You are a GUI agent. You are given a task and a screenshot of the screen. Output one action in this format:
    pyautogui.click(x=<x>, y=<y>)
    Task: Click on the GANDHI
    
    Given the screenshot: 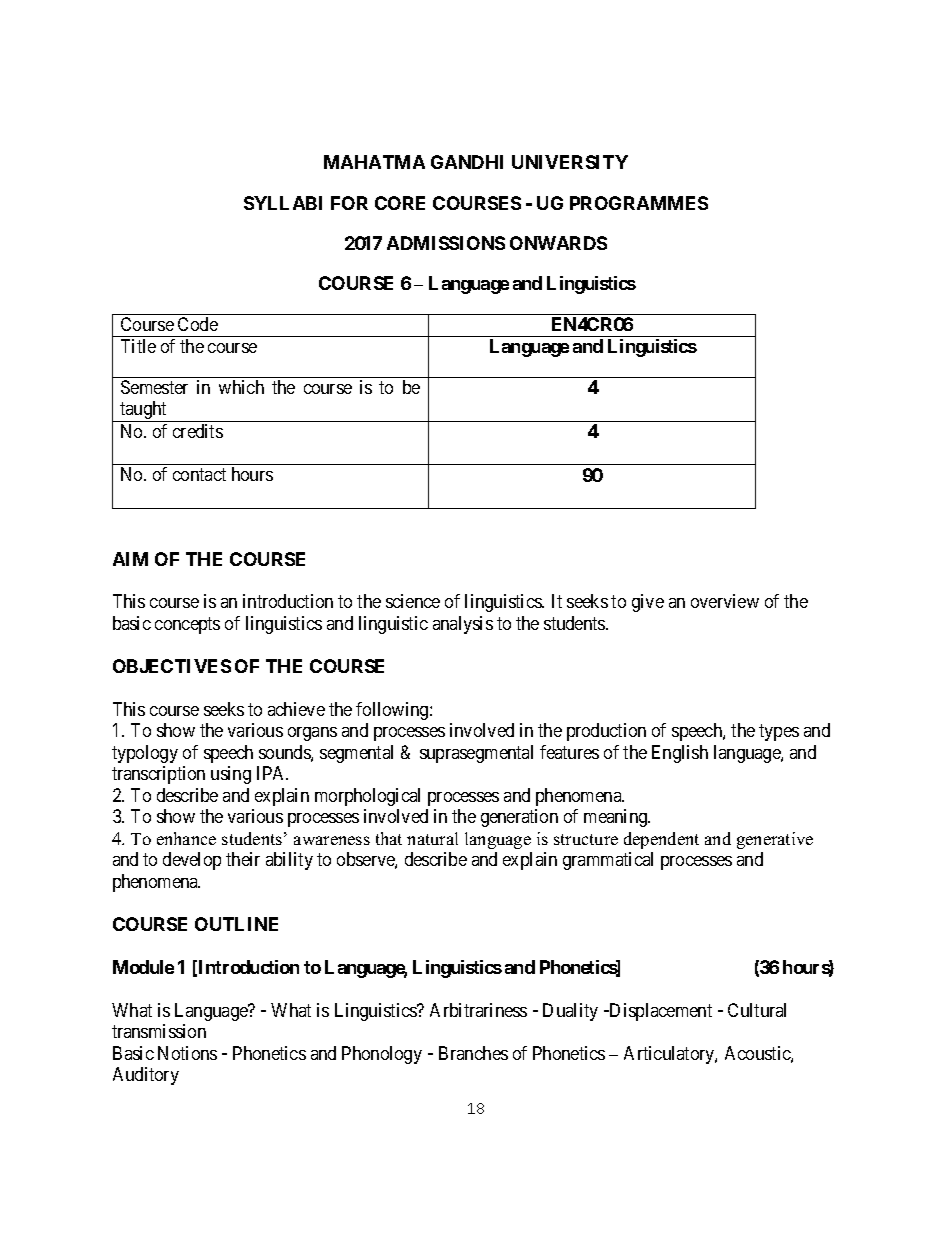 What is the action you would take?
    pyautogui.click(x=467, y=162)
